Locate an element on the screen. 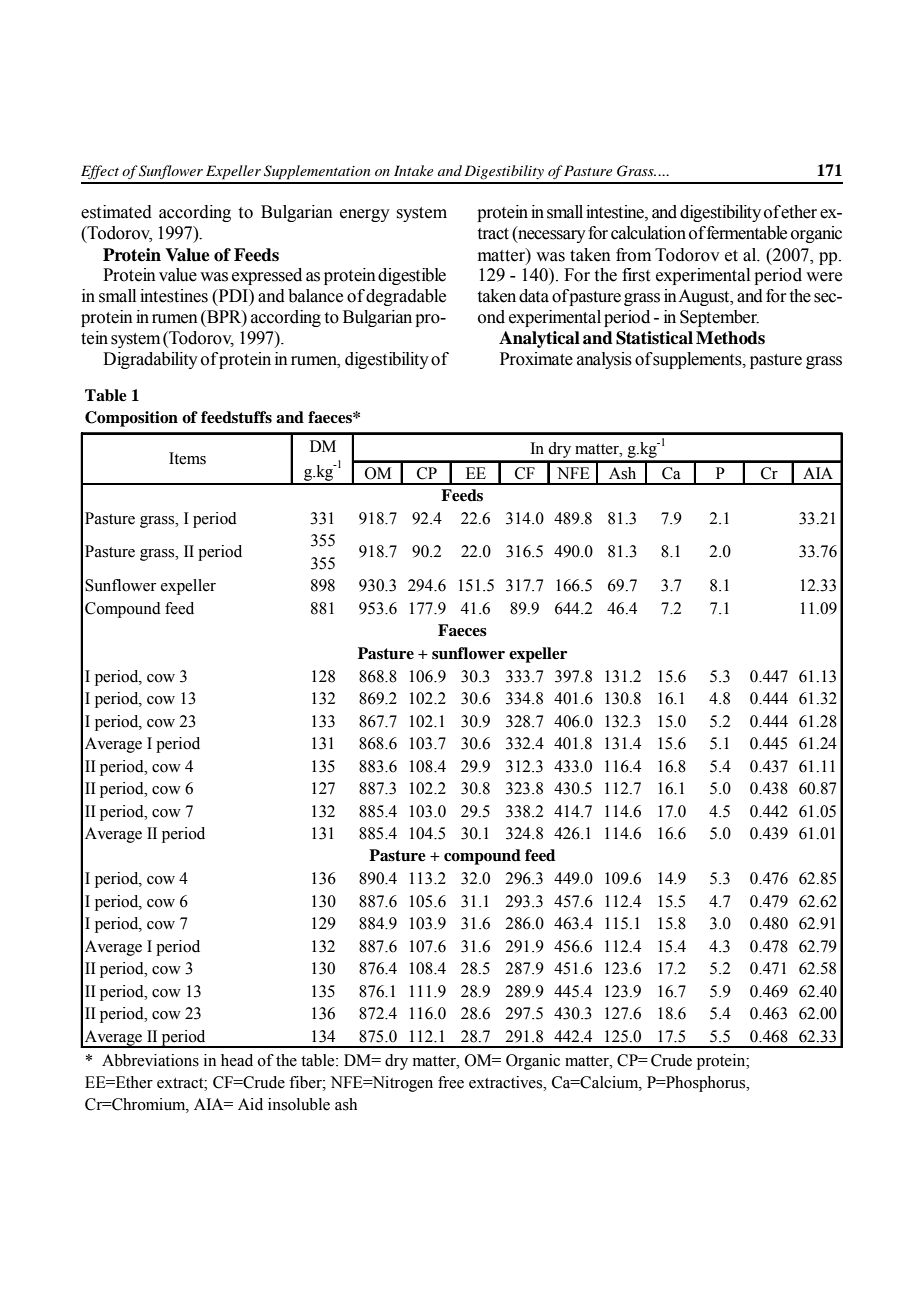 This screenshot has height=1308, width=924. Intake is located at coordinates (413, 170).
